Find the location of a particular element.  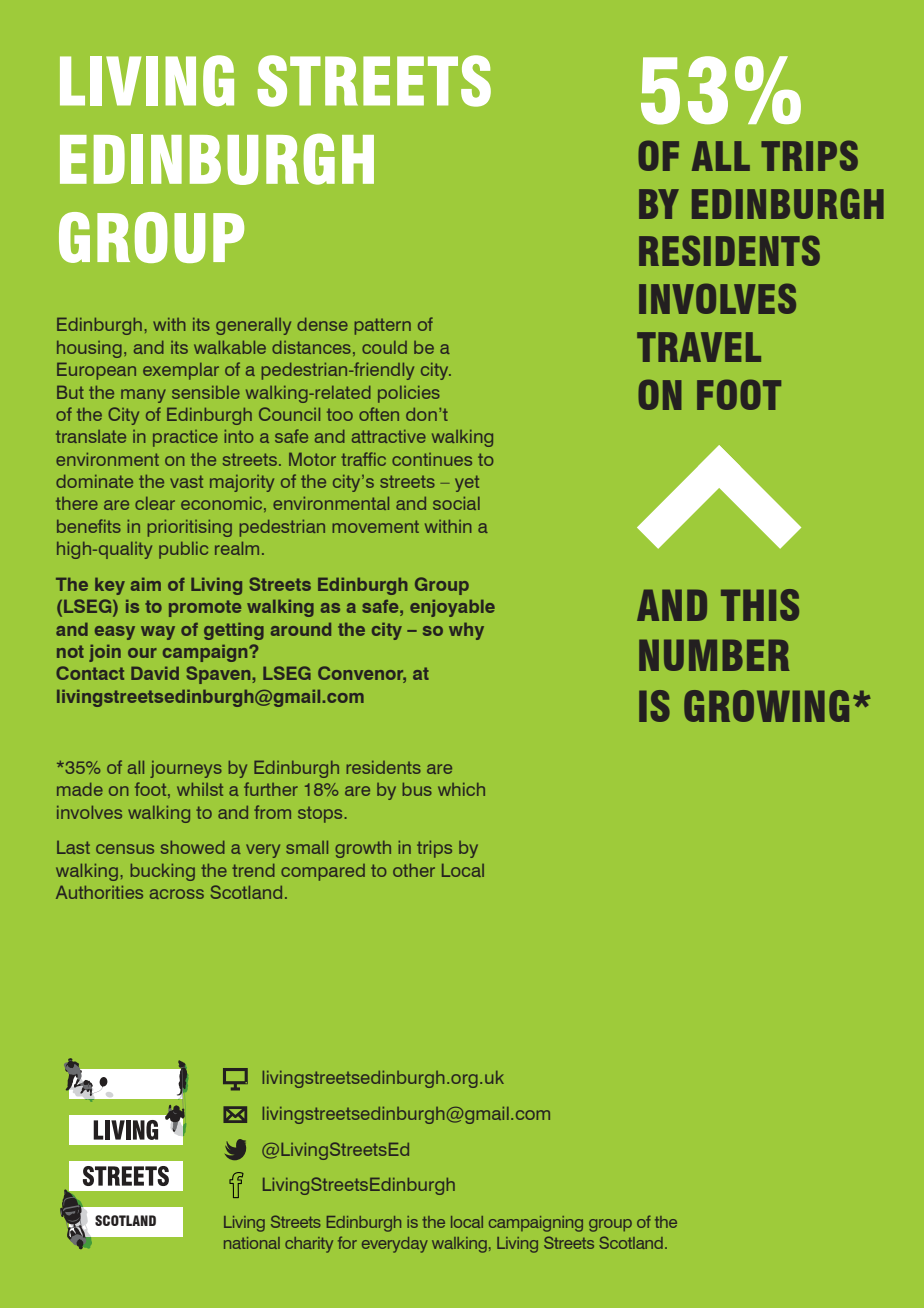

exemplar is located at coordinates (181, 371).
